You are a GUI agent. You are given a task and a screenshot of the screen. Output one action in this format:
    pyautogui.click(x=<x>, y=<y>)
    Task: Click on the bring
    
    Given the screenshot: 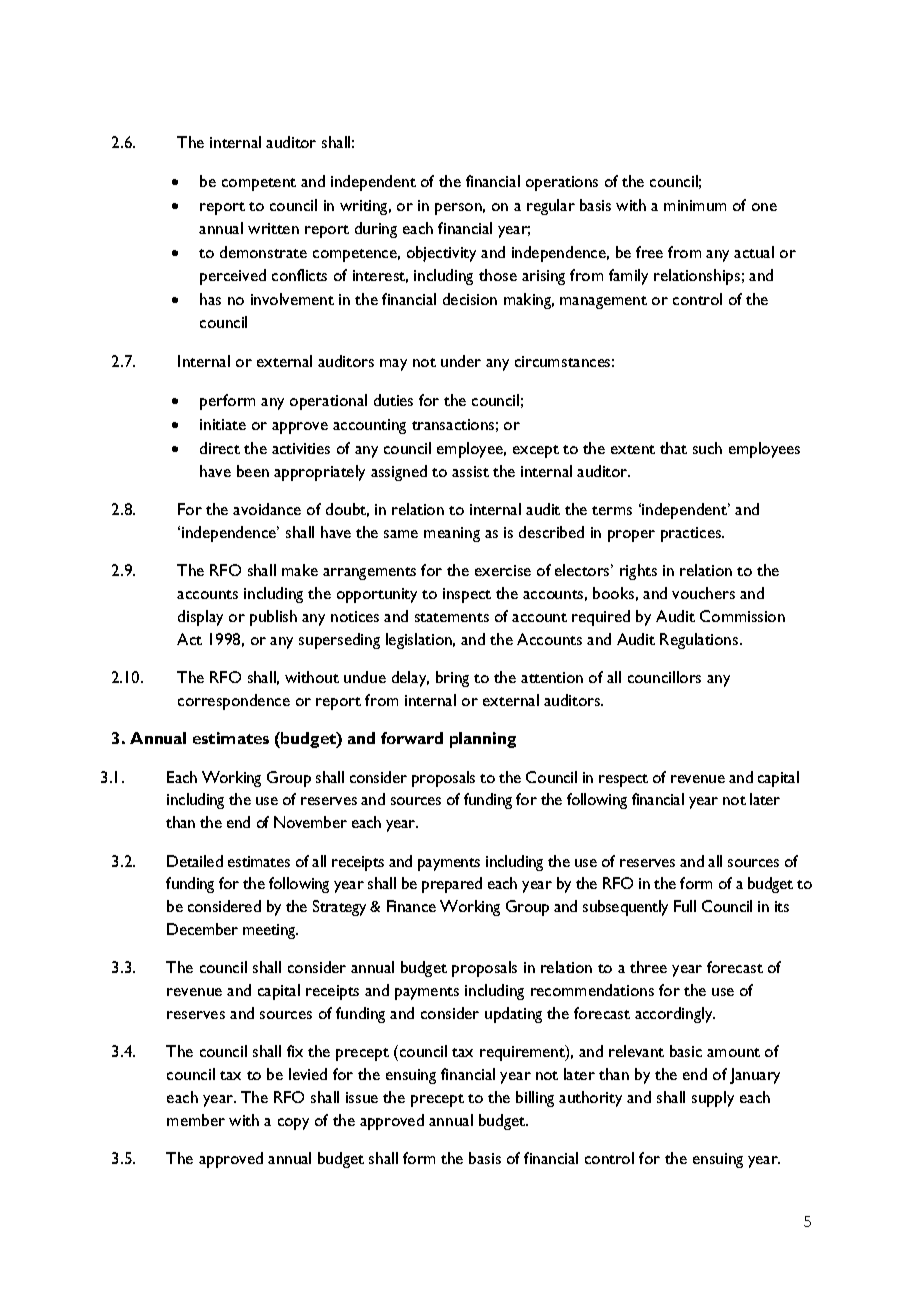 What is the action you would take?
    pyautogui.click(x=452, y=679)
